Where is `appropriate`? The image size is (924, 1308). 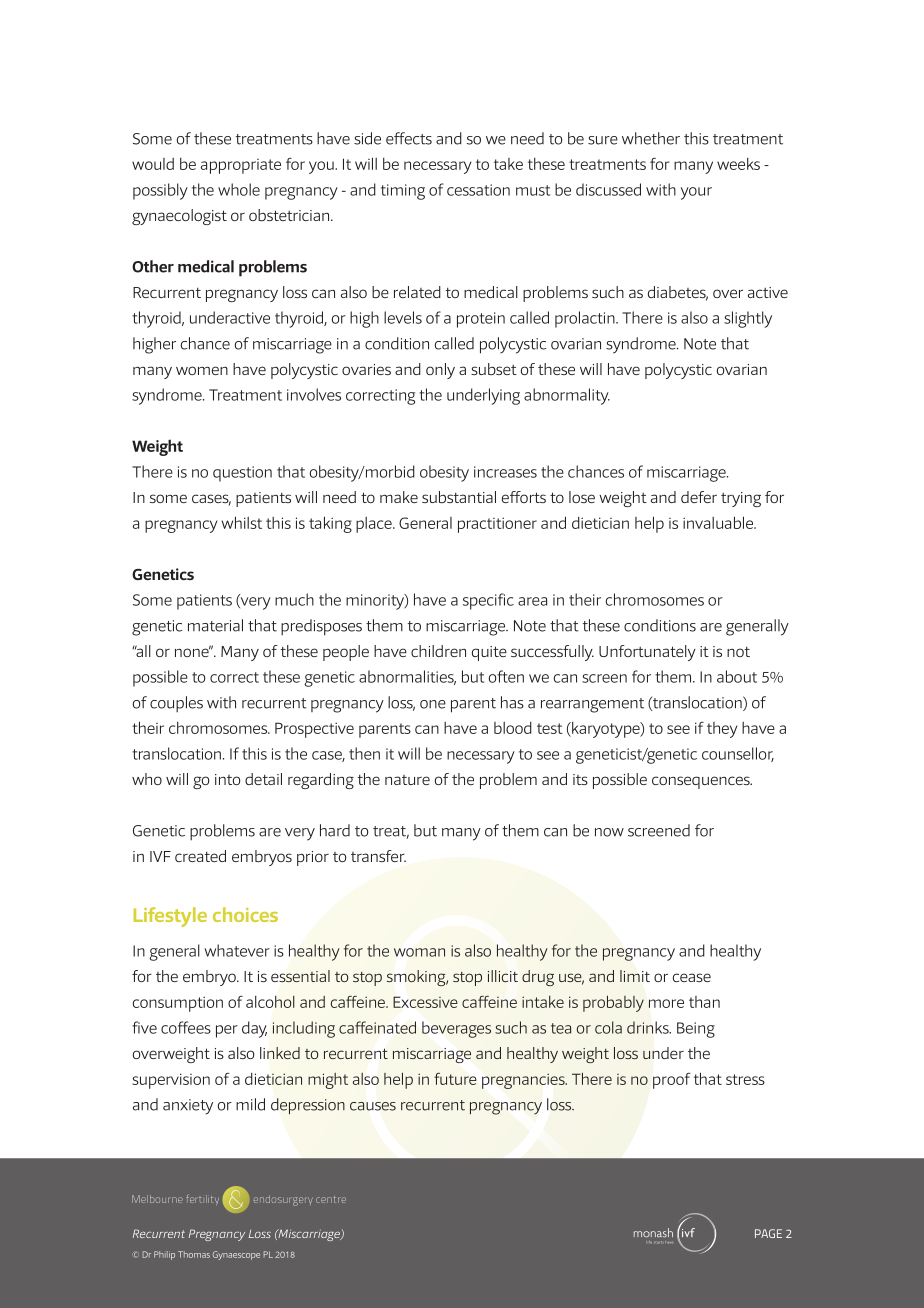 appropriate is located at coordinates (241, 166).
